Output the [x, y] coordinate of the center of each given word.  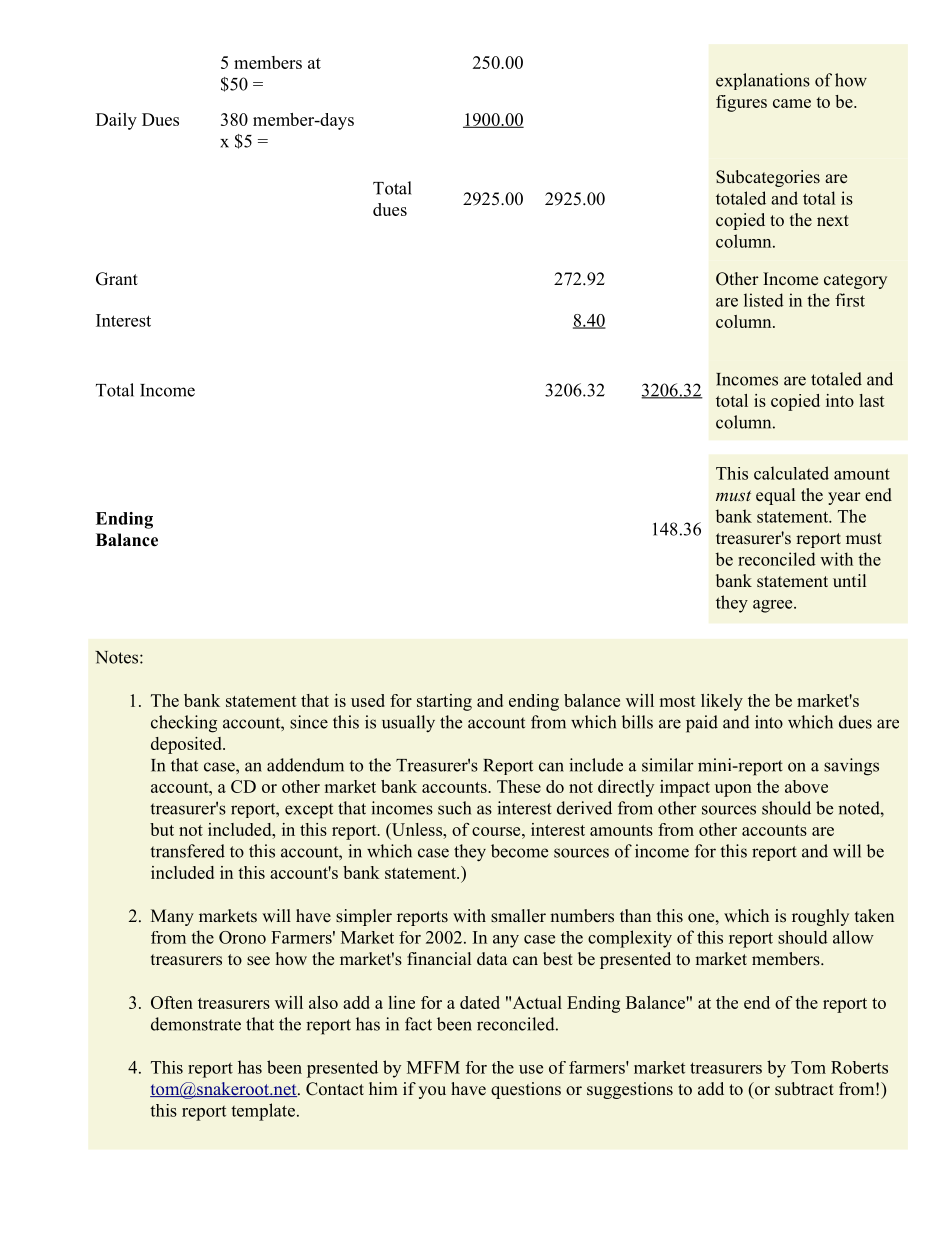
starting [444, 702]
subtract [804, 1089]
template [263, 1112]
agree [774, 606]
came [792, 103]
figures [741, 103]
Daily [116, 121]
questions [526, 1090]
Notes [118, 657]
